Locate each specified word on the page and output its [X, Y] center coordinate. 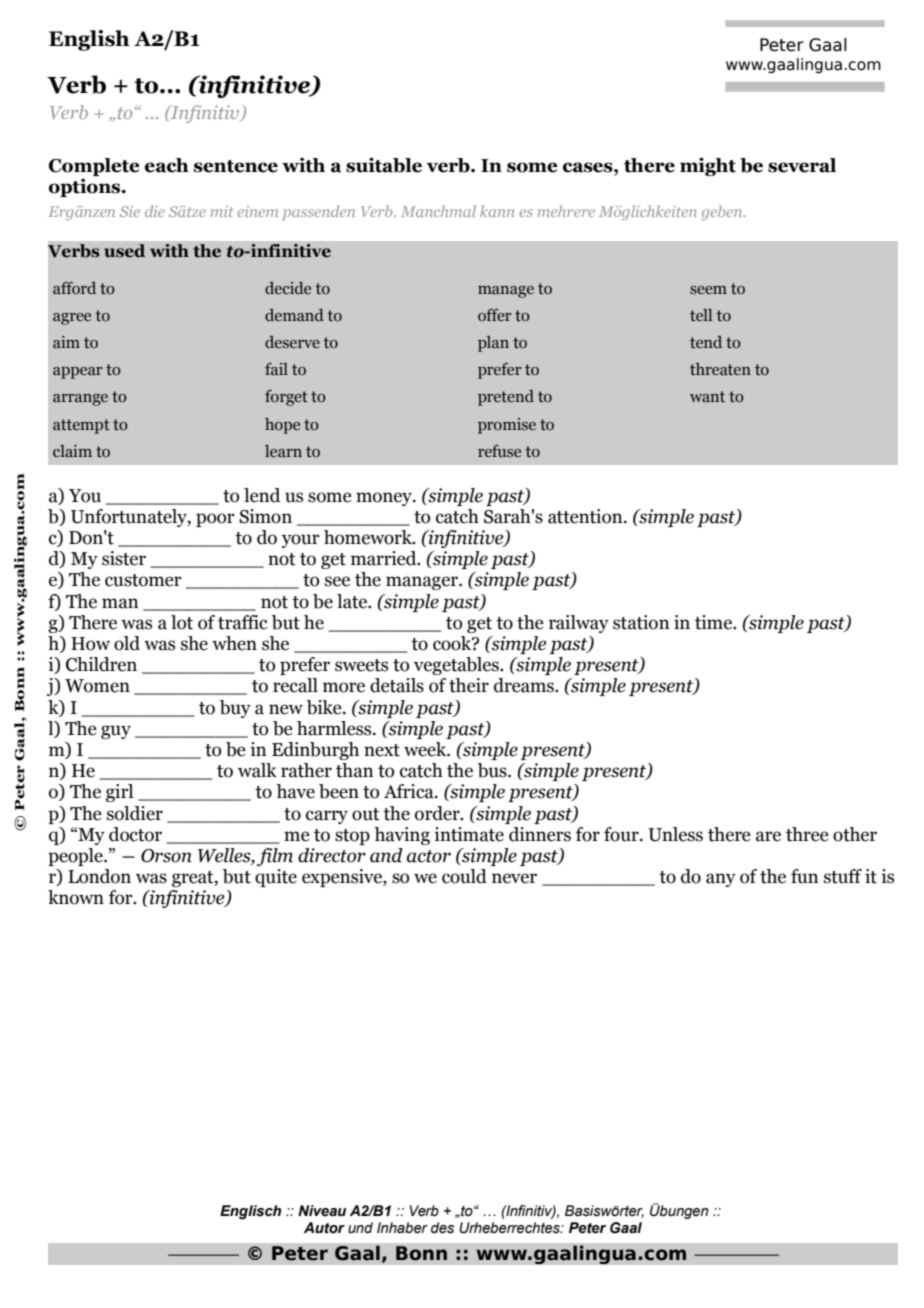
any [721, 880]
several [802, 165]
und [360, 1228]
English [89, 40]
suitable [384, 165]
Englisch [250, 1212]
